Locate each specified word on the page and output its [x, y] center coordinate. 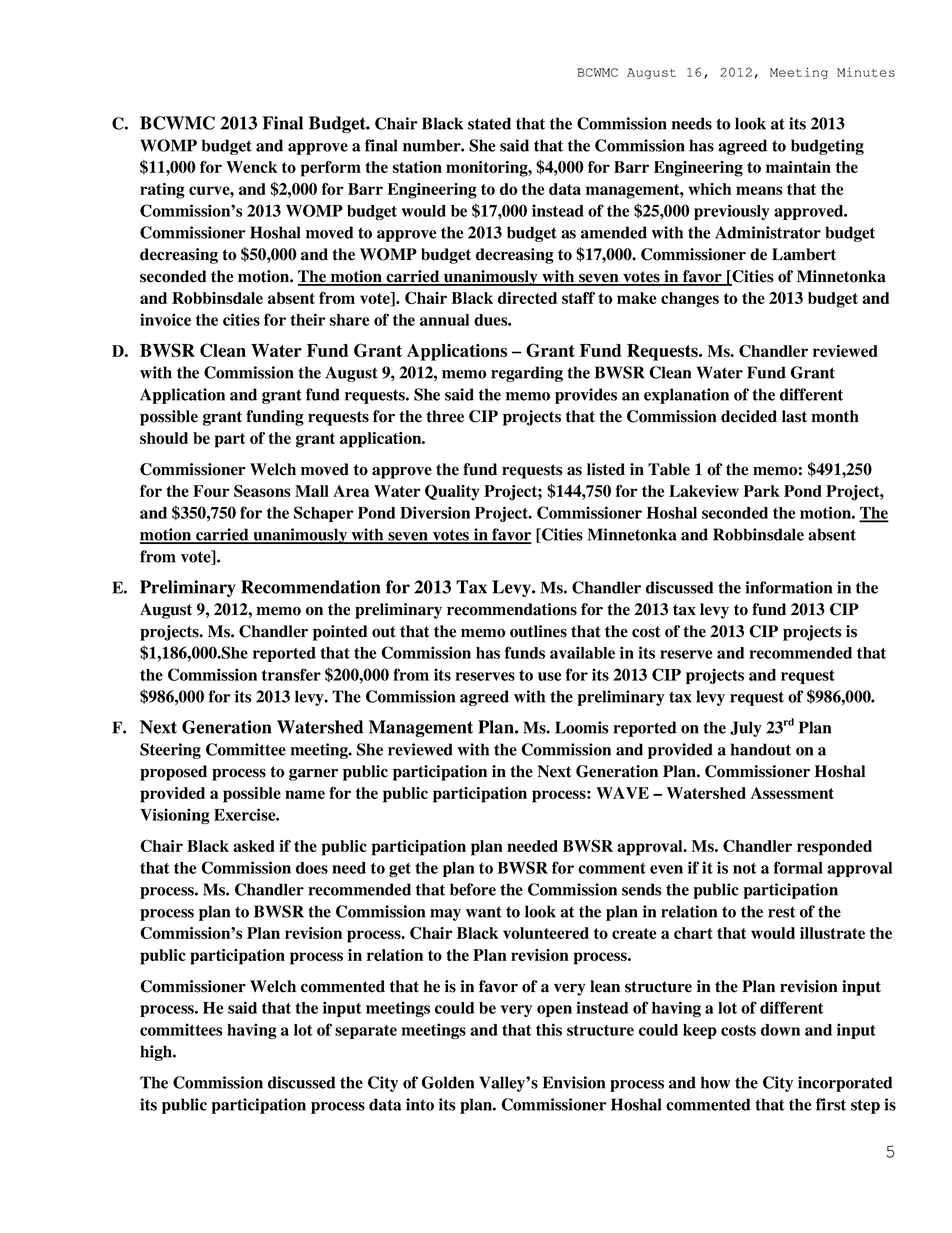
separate [366, 1032]
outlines [538, 631]
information [788, 587]
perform [331, 169]
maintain [798, 167]
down [780, 1030]
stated [489, 123]
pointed [340, 633]
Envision [574, 1082]
